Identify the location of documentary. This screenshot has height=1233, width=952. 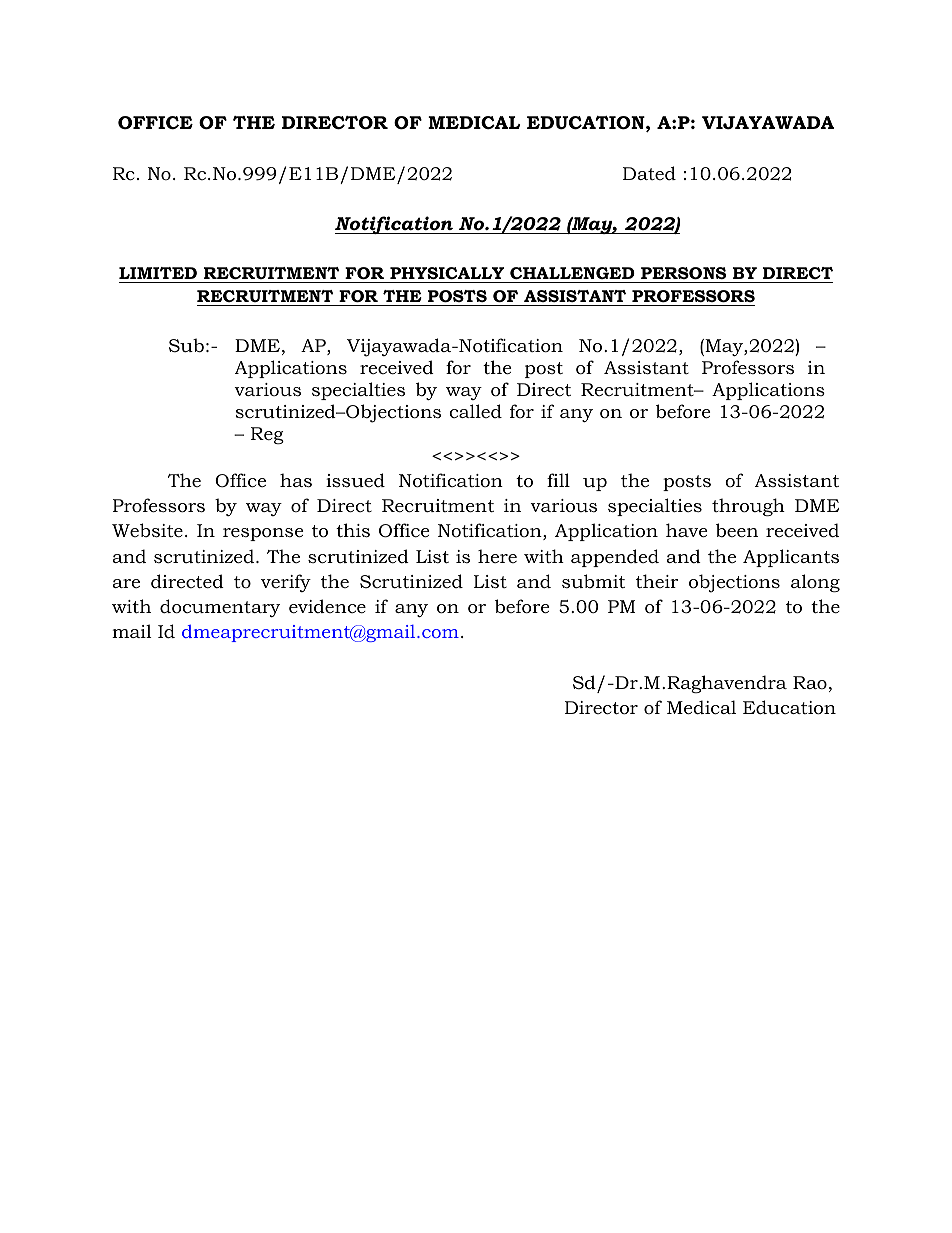
(220, 608).
